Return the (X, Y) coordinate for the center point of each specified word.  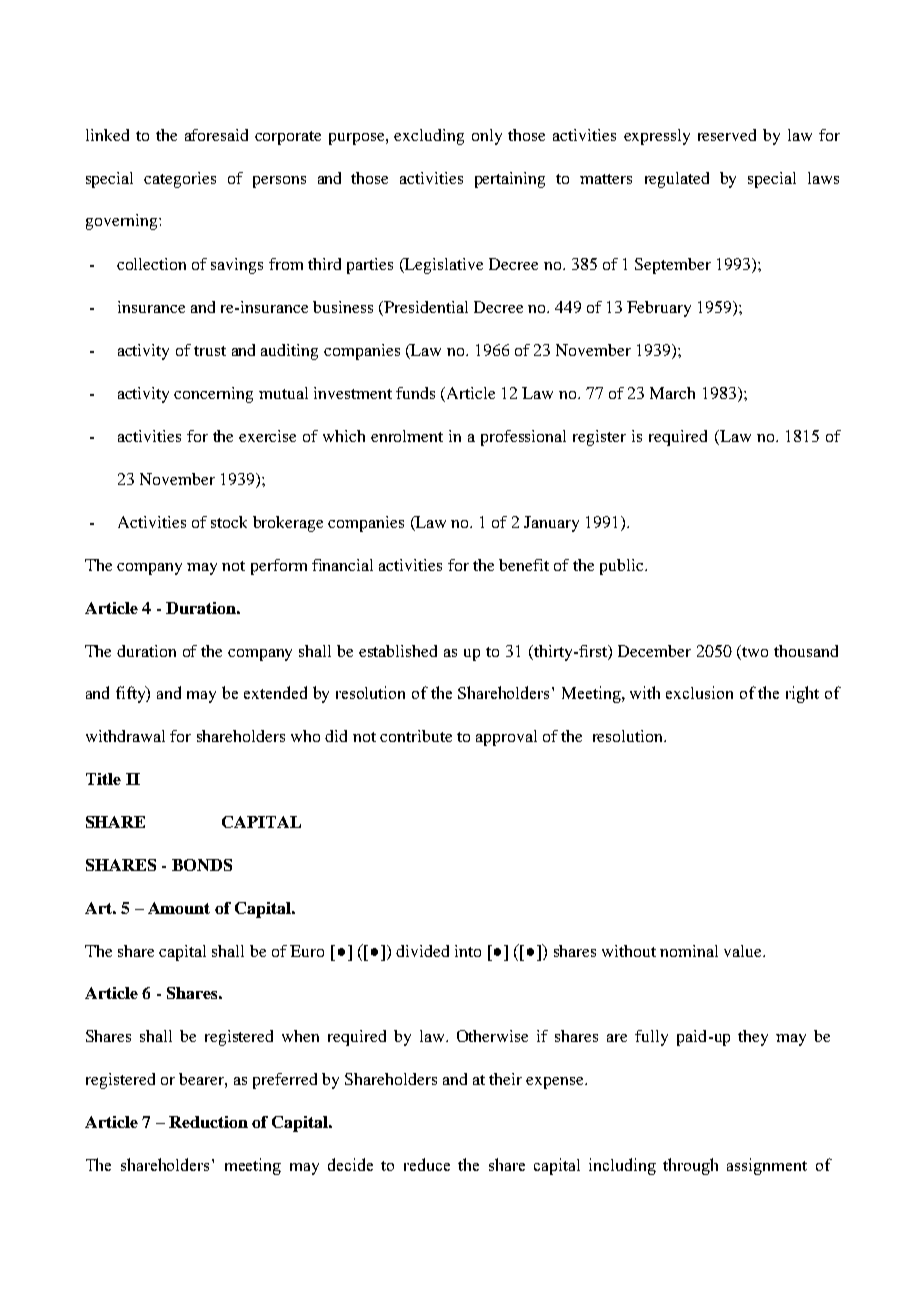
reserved (727, 135)
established (398, 651)
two (755, 652)
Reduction (208, 1122)
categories (180, 180)
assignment (767, 1166)
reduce (427, 1164)
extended (275, 692)
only (487, 137)
